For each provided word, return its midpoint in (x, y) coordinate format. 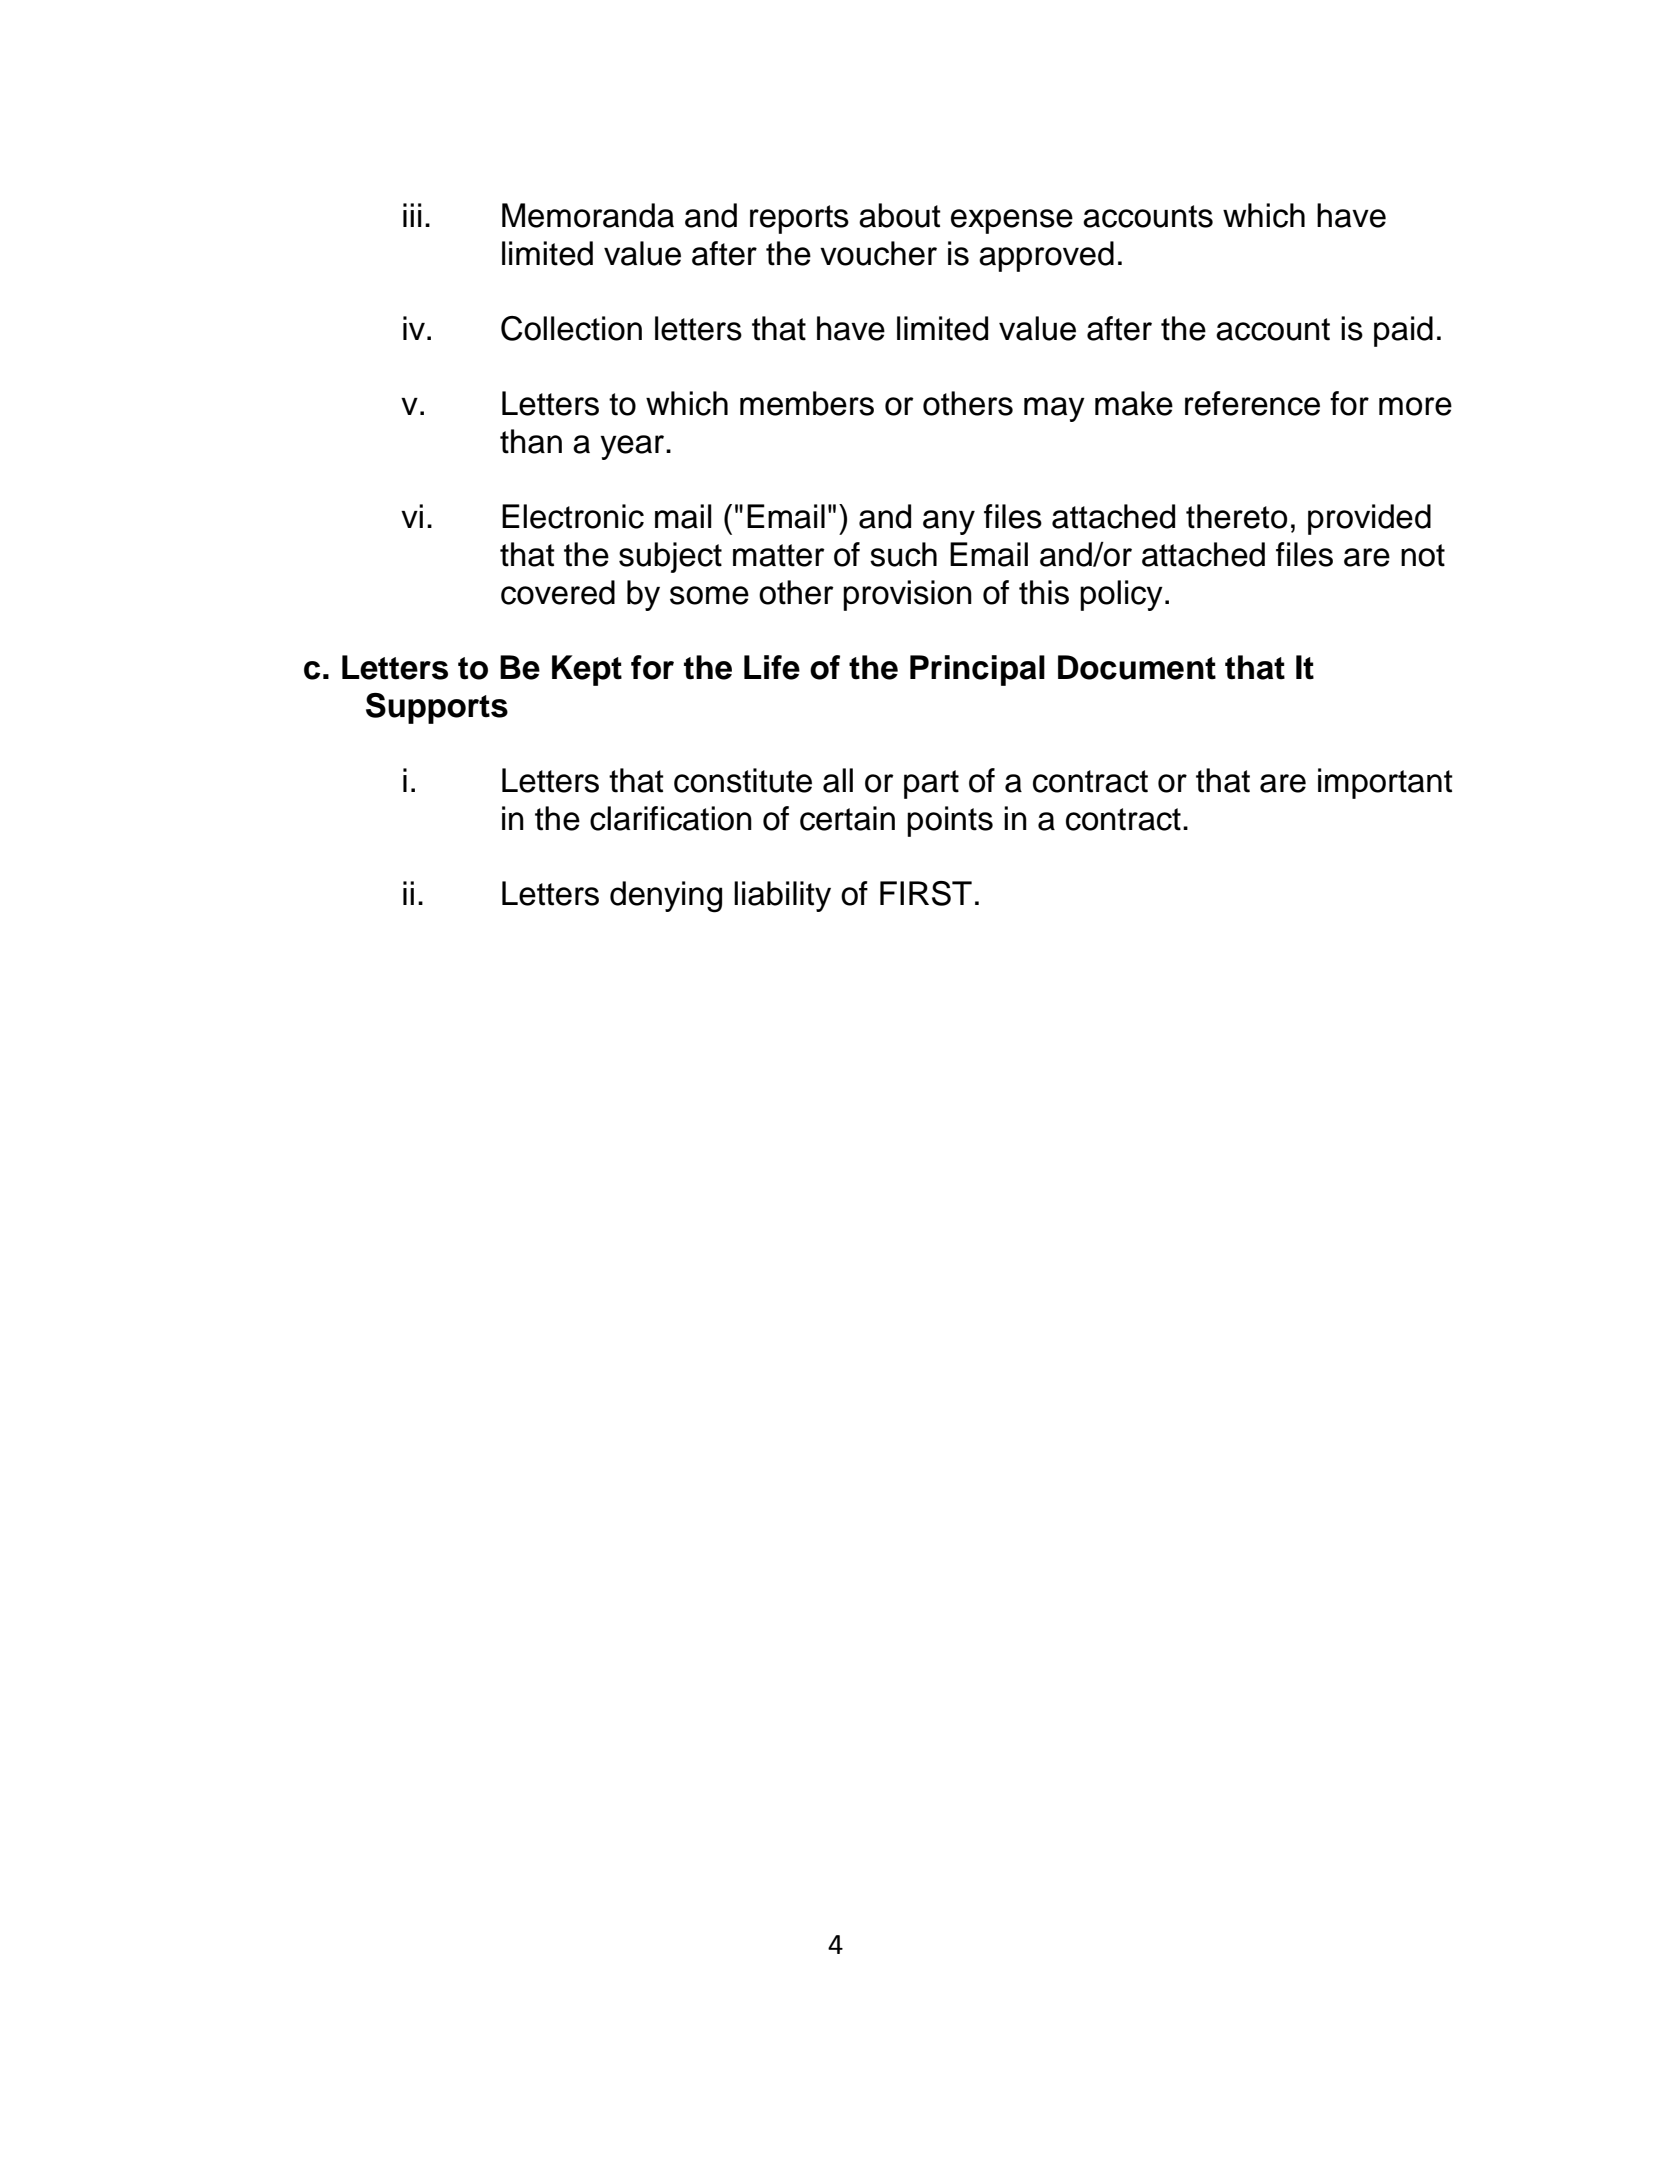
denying (666, 897)
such (903, 554)
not (1423, 555)
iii (412, 215)
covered (558, 592)
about (900, 215)
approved (1046, 256)
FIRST (926, 893)
